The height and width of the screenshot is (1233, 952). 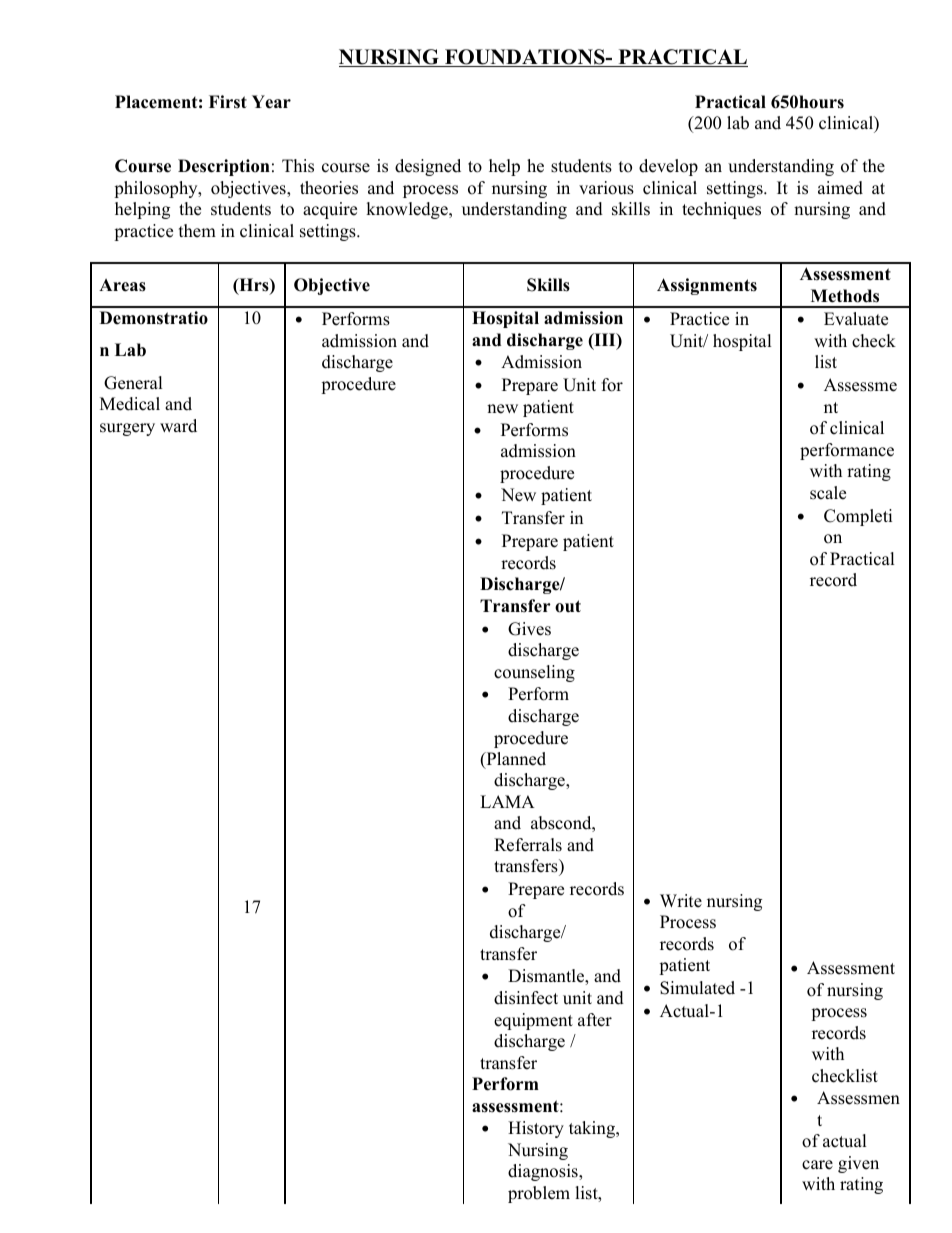 What do you see at coordinates (568, 606) in the screenshot?
I see `out` at bounding box center [568, 606].
